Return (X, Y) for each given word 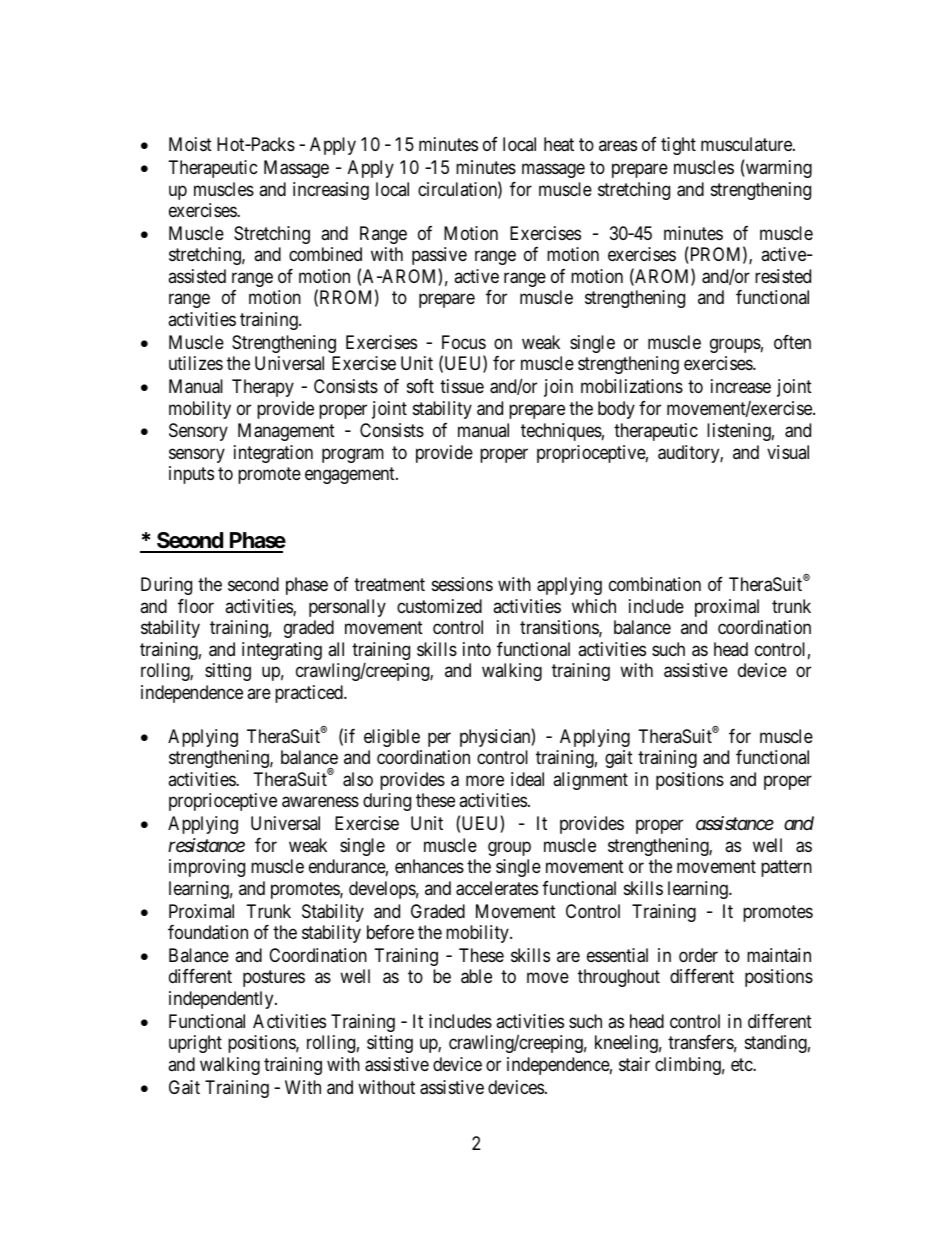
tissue (462, 386)
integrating (282, 651)
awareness (320, 802)
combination (655, 584)
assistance (735, 823)
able (476, 976)
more (485, 780)
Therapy (263, 388)
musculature (747, 144)
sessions (462, 584)
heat (559, 144)
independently (222, 1000)
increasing (331, 191)
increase (741, 386)
